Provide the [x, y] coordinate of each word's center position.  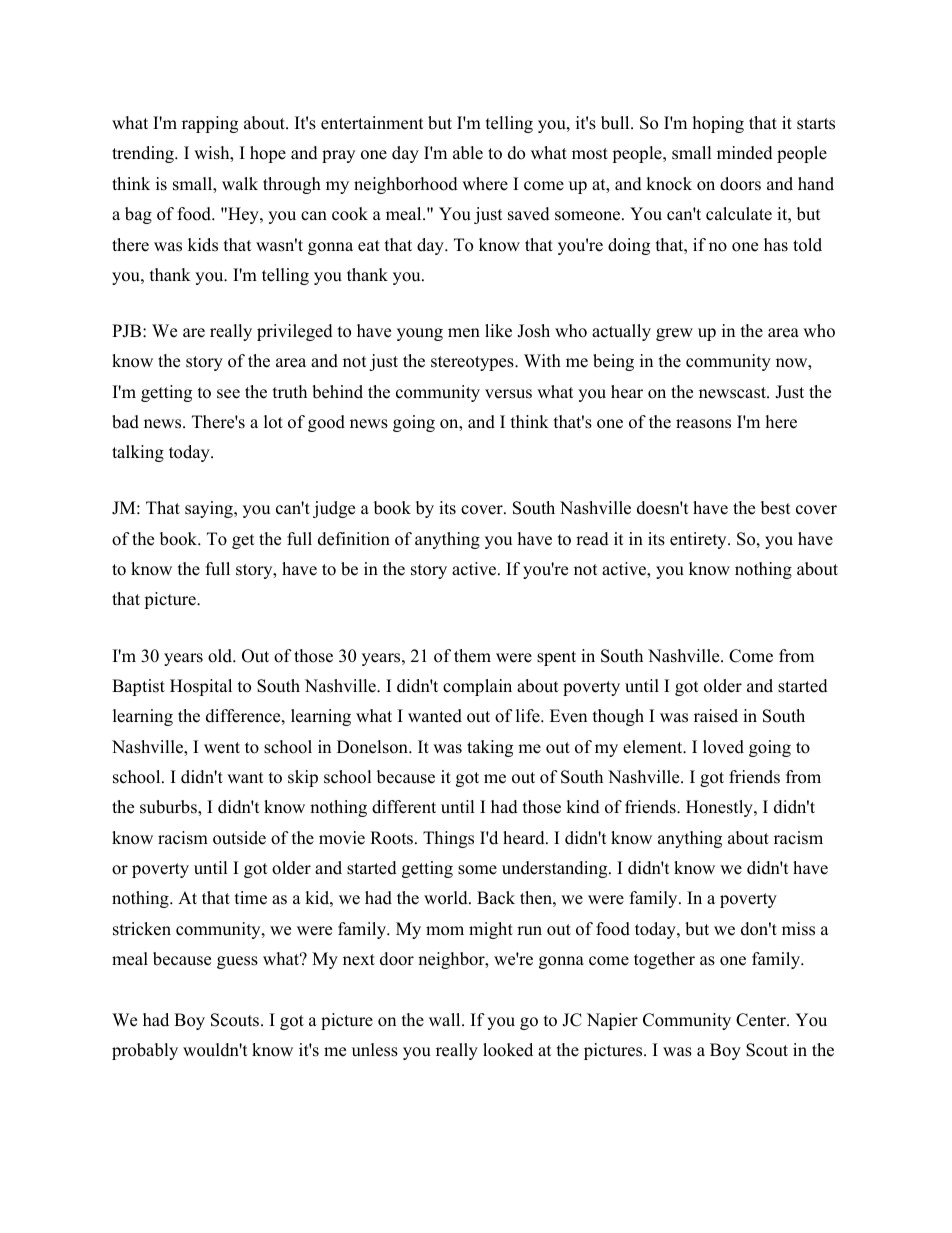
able [468, 153]
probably [145, 1051]
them [472, 656]
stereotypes [473, 363]
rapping [210, 124]
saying [210, 509]
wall [446, 1019]
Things [448, 839]
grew [674, 334]
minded [745, 153]
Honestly [720, 808]
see [228, 394]
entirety [699, 540]
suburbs [169, 808]
